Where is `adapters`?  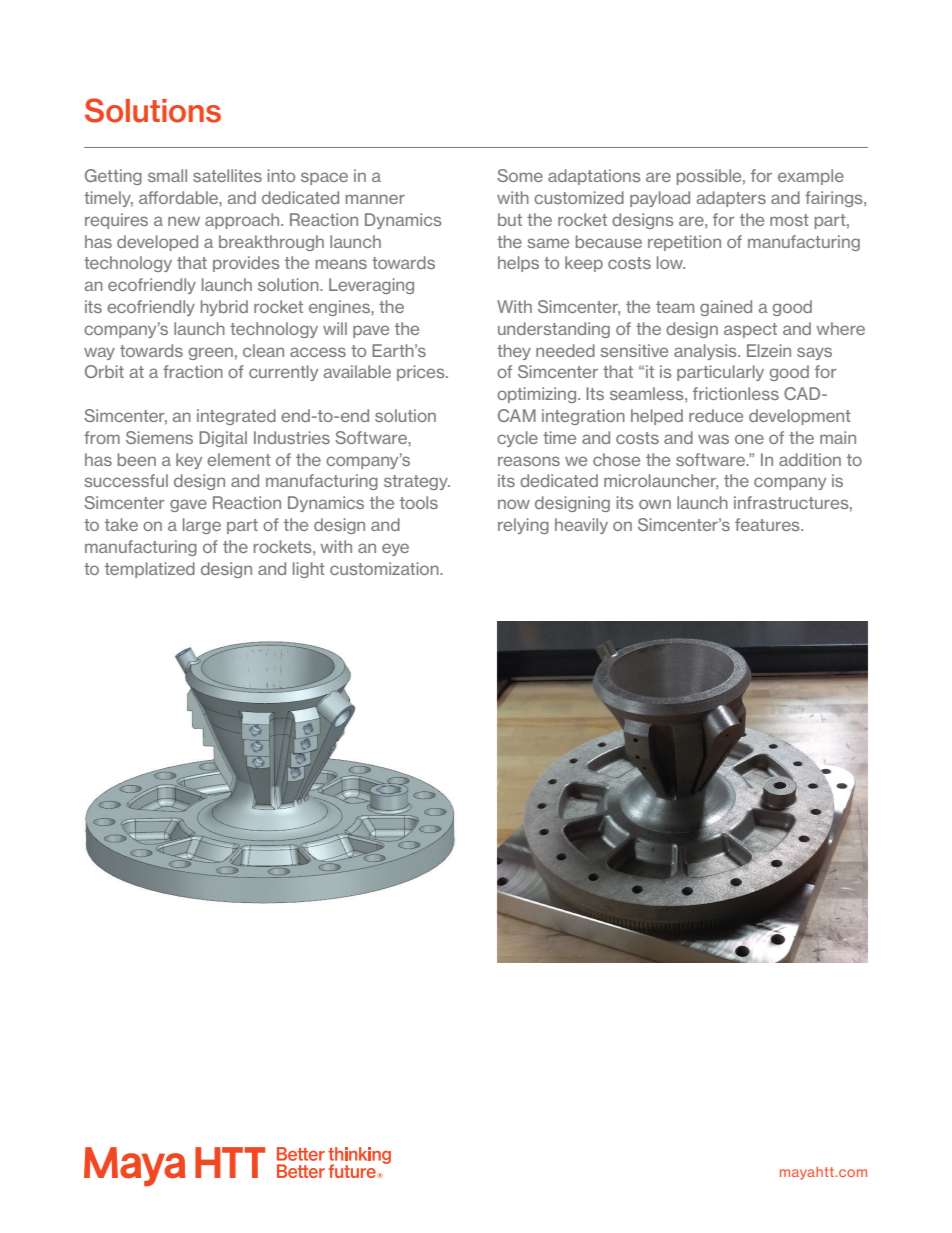
adapters is located at coordinates (731, 199).
